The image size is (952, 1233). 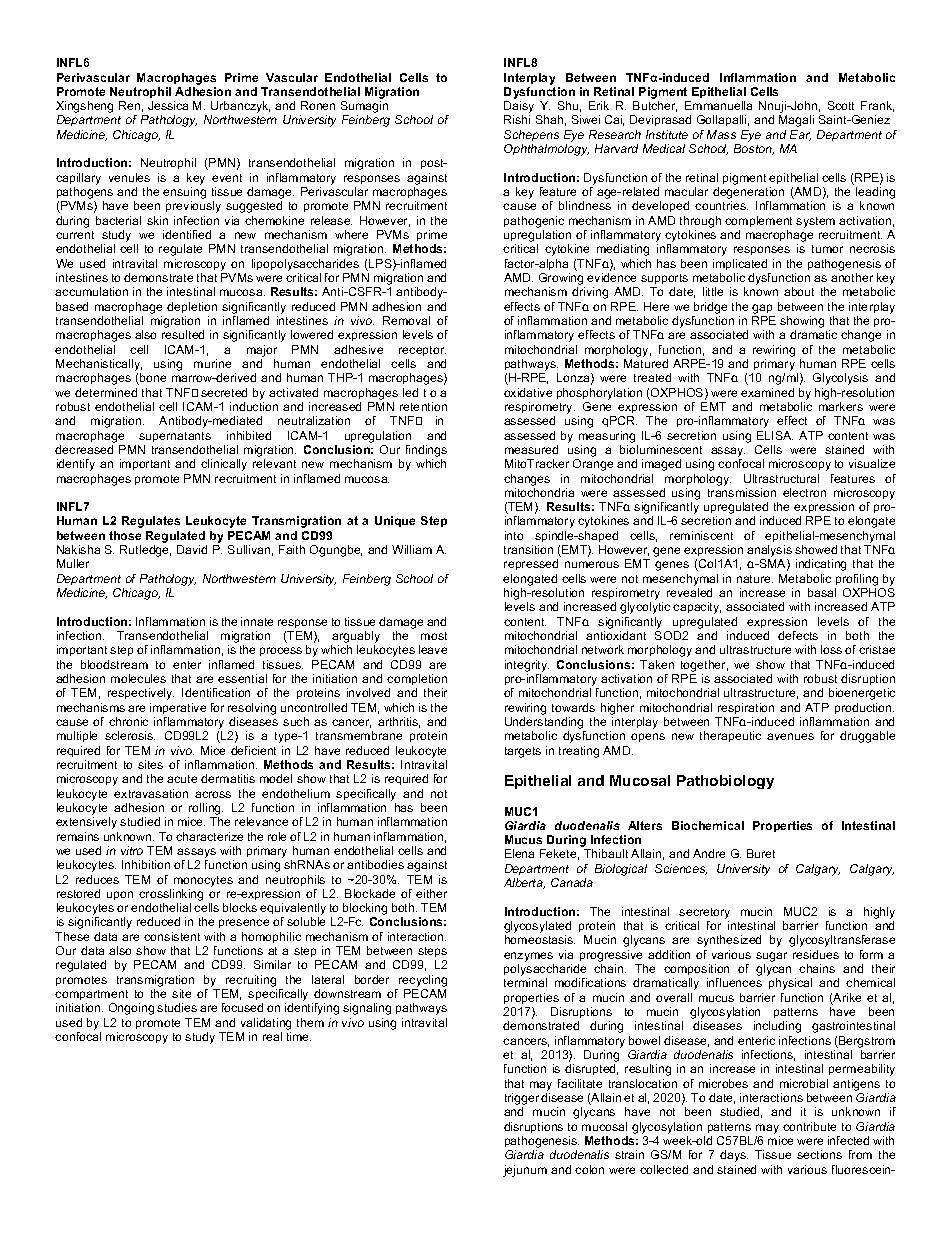 I want to click on Jessica, so click(x=168, y=105).
